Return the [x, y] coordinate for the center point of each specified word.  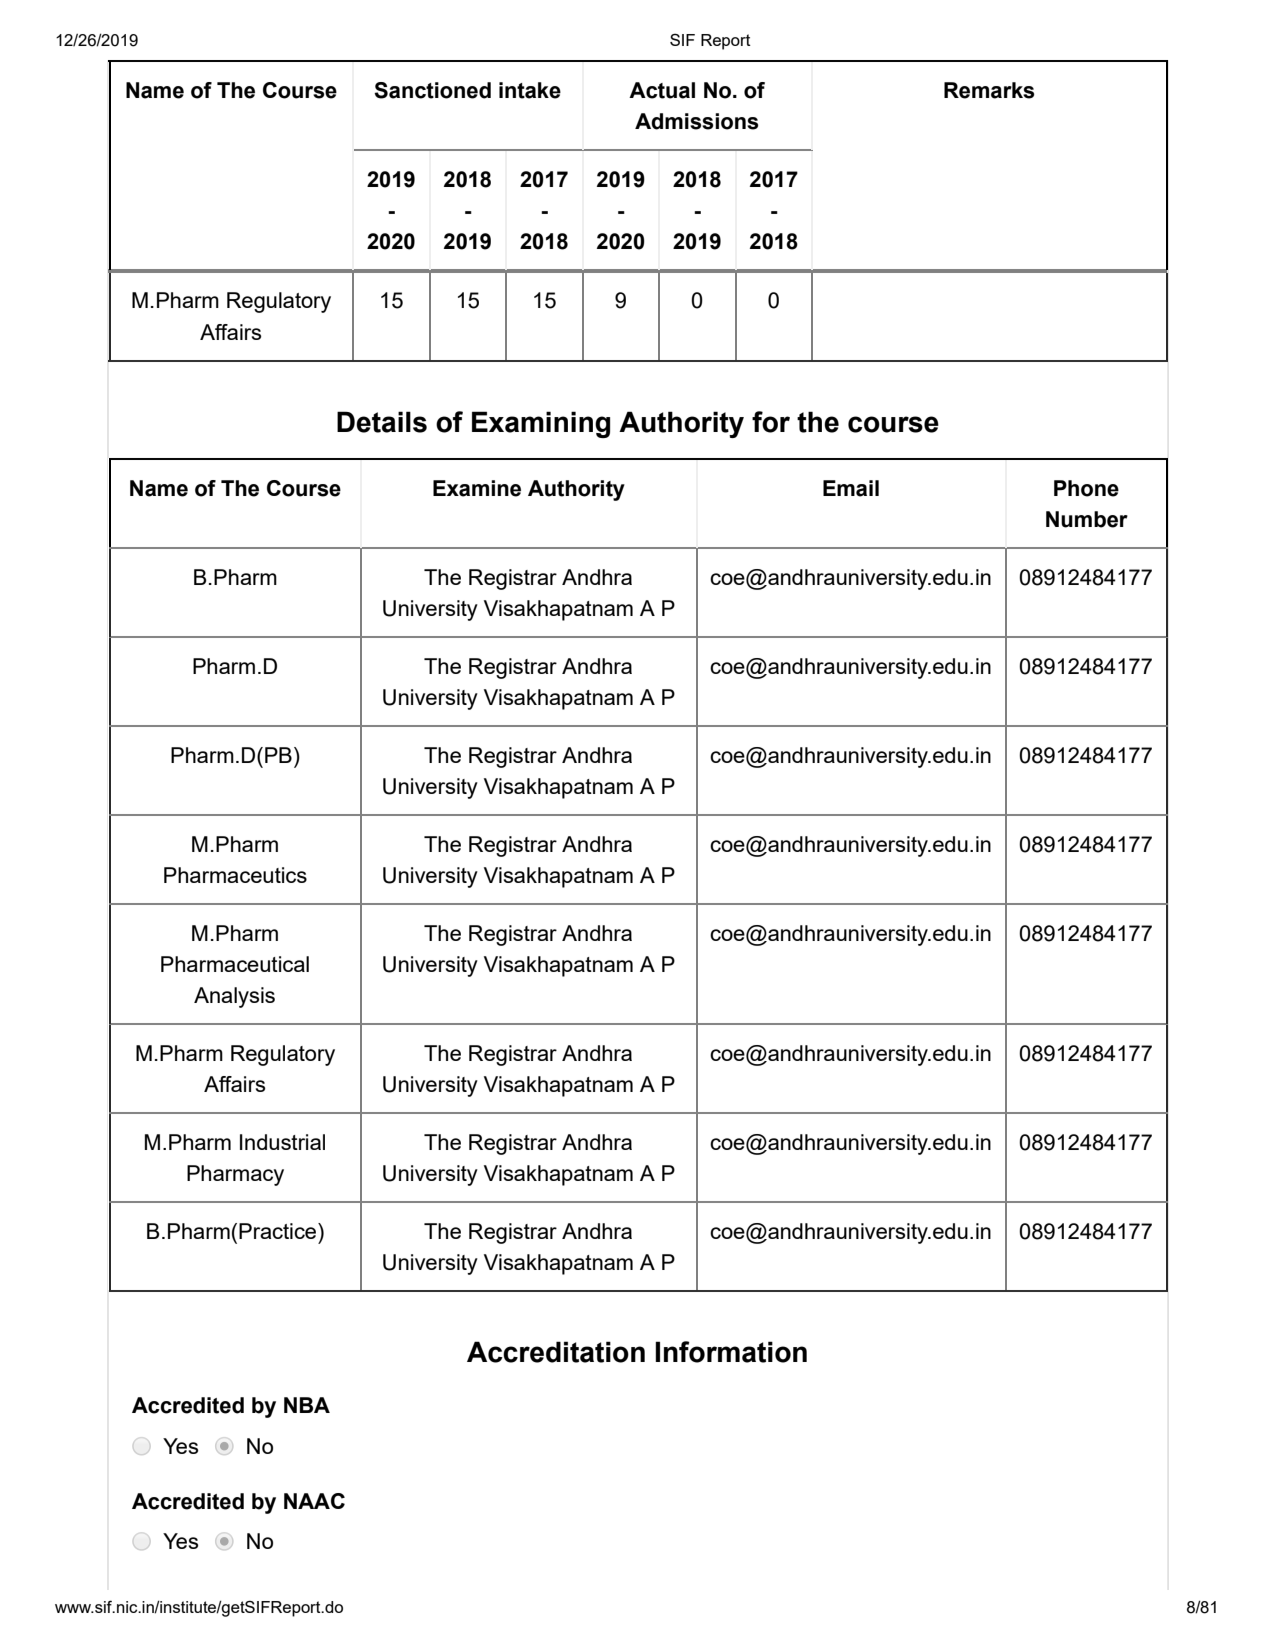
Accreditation [556, 1352]
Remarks [989, 90]
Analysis [234, 997]
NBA [307, 1405]
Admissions [697, 121]
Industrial [282, 1142]
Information [731, 1352]
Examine [477, 488]
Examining [541, 424]
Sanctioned [432, 90]
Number [1087, 519]
